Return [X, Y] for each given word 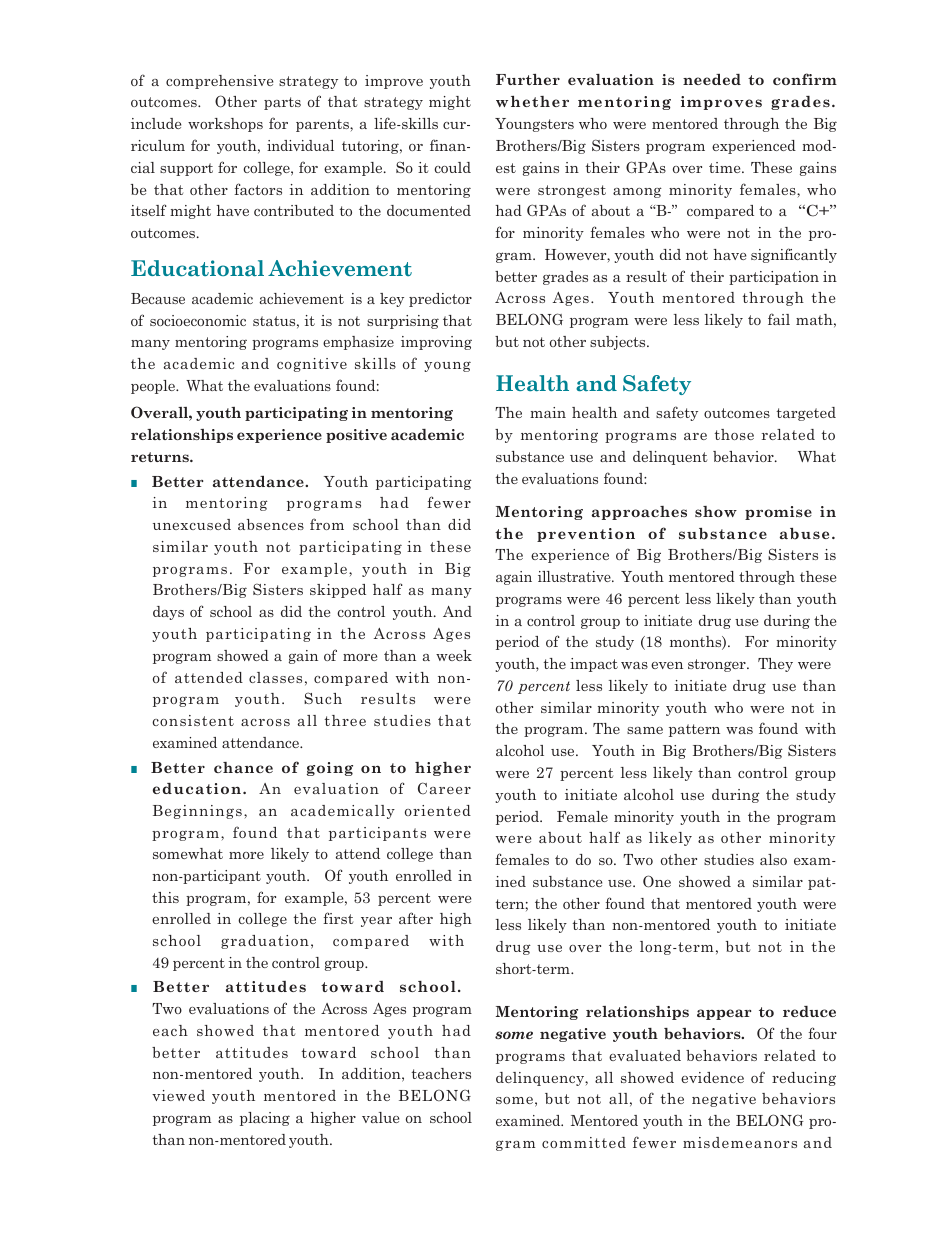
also [773, 859]
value [380, 1117]
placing [265, 1119]
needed [712, 79]
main [548, 412]
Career [444, 788]
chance [243, 767]
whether [532, 101]
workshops [225, 125]
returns [161, 457]
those [734, 434]
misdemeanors [740, 1142]
